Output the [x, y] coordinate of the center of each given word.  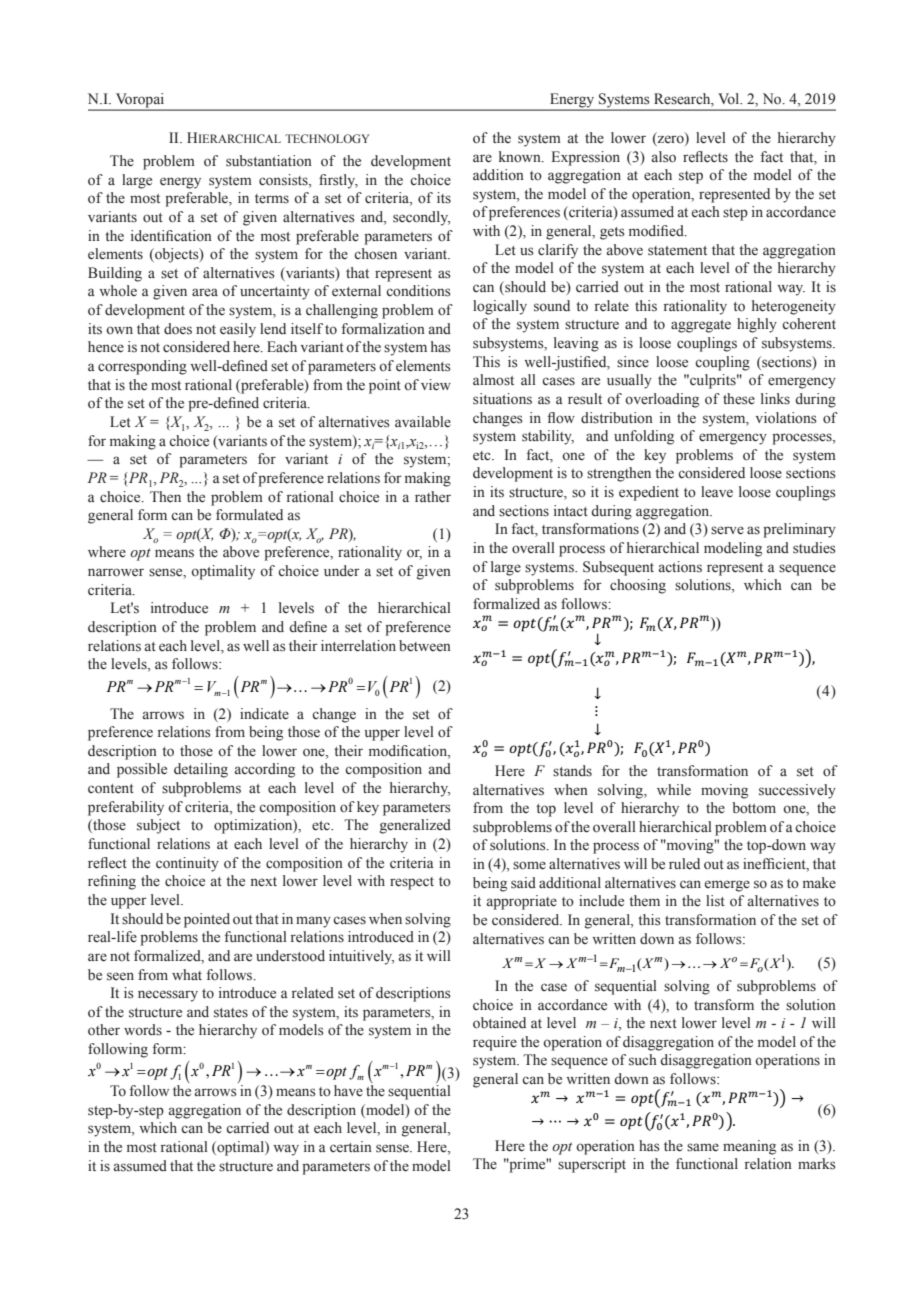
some [529, 865]
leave [717, 492]
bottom [754, 808]
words [143, 1029]
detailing [201, 770]
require [495, 1043]
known [521, 157]
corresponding [142, 367]
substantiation [269, 161]
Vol [730, 98]
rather [433, 497]
